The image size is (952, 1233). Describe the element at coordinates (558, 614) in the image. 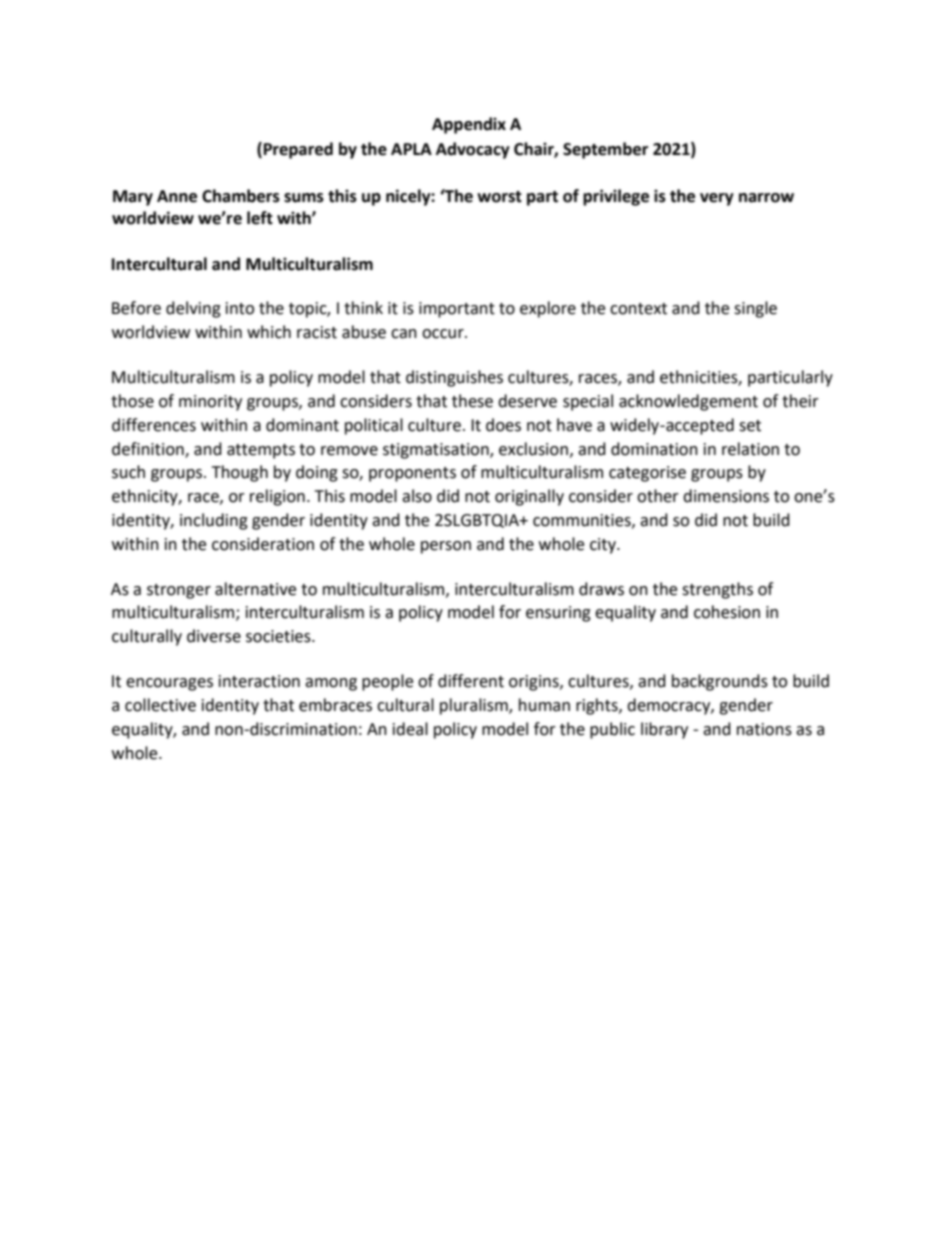

I see `ensuring` at that location.
